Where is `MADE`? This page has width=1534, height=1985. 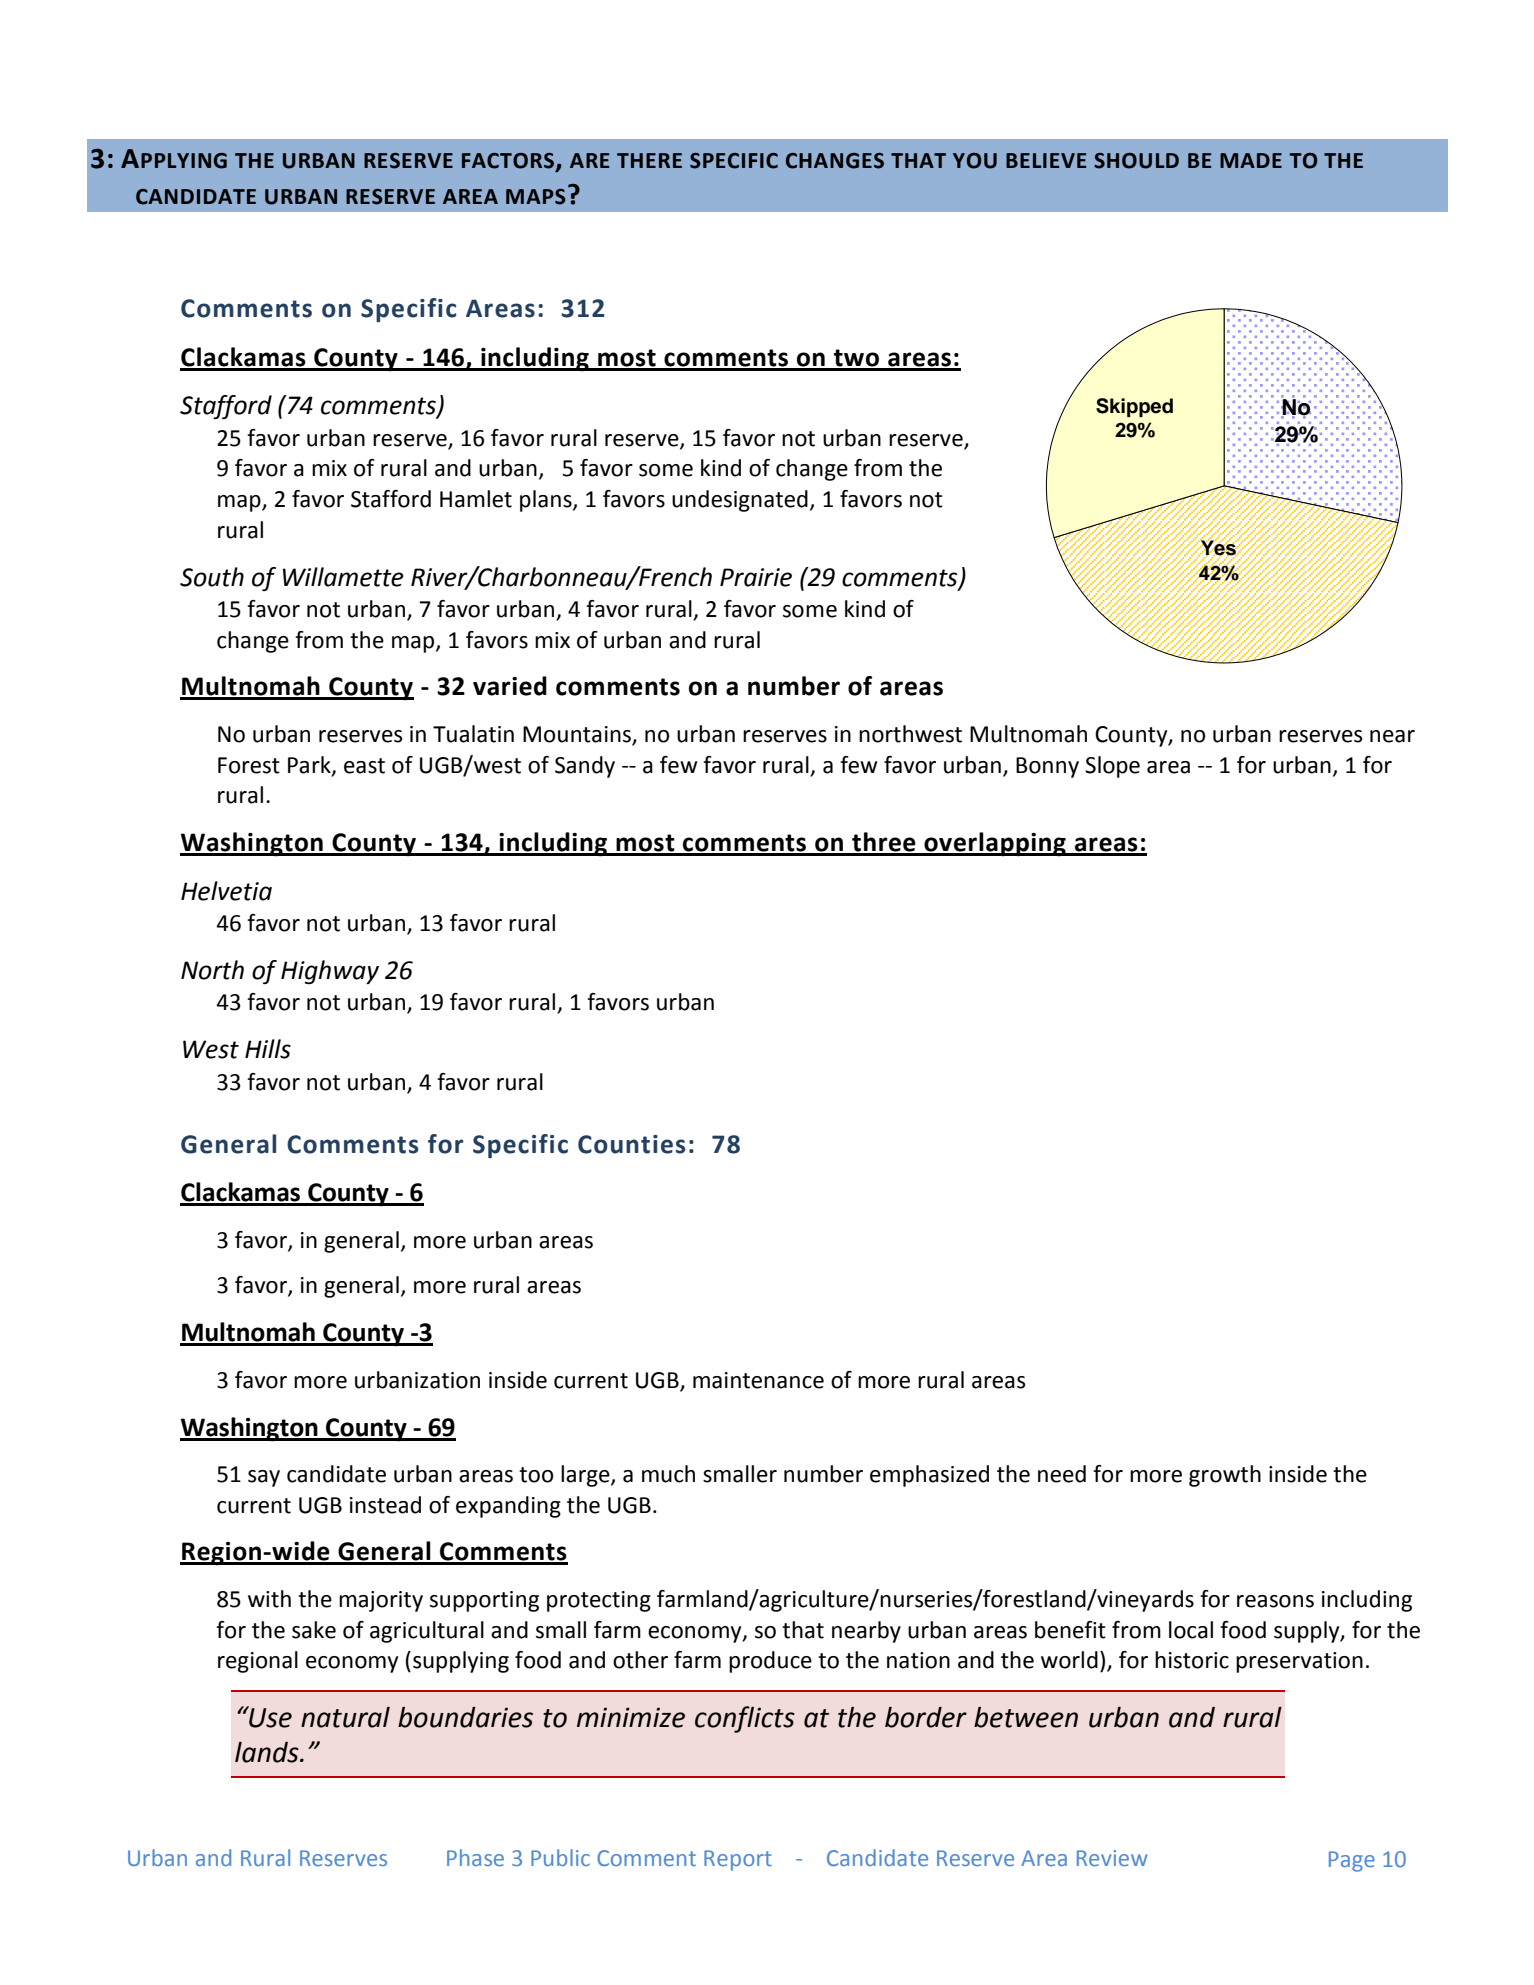 MADE is located at coordinates (1251, 160).
